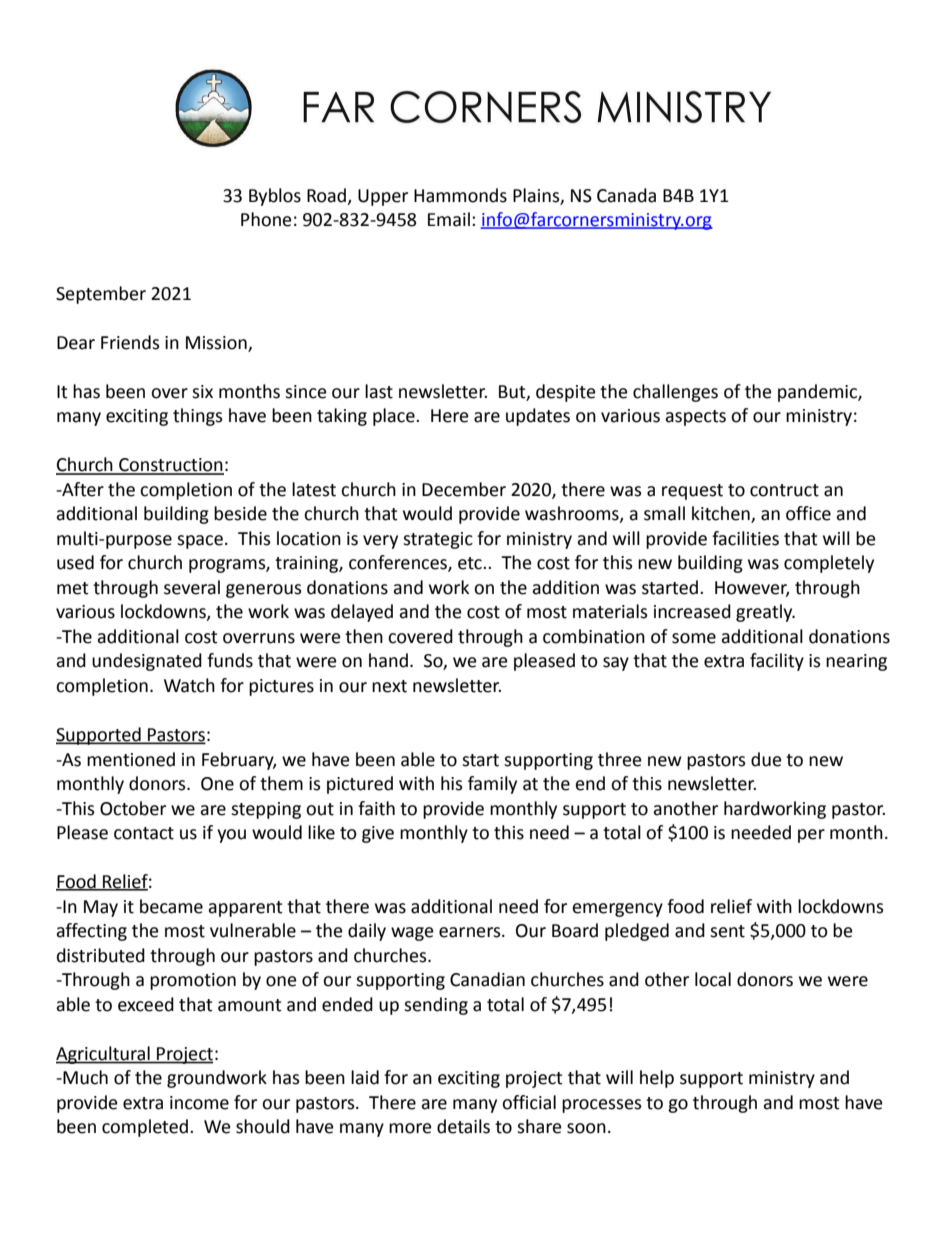  I want to click on details, so click(463, 1126).
